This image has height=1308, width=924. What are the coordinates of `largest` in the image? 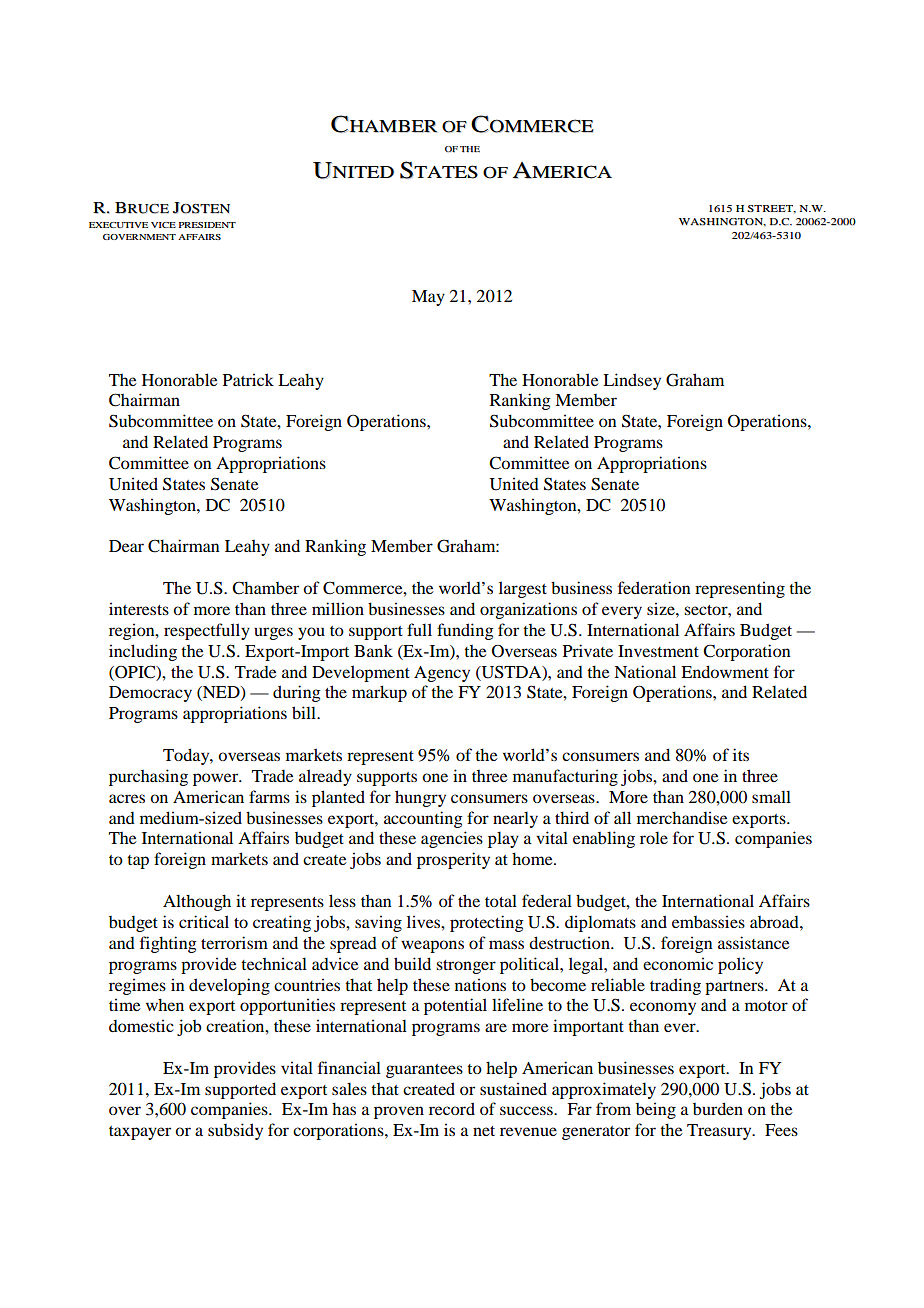 It's located at (523, 589).
